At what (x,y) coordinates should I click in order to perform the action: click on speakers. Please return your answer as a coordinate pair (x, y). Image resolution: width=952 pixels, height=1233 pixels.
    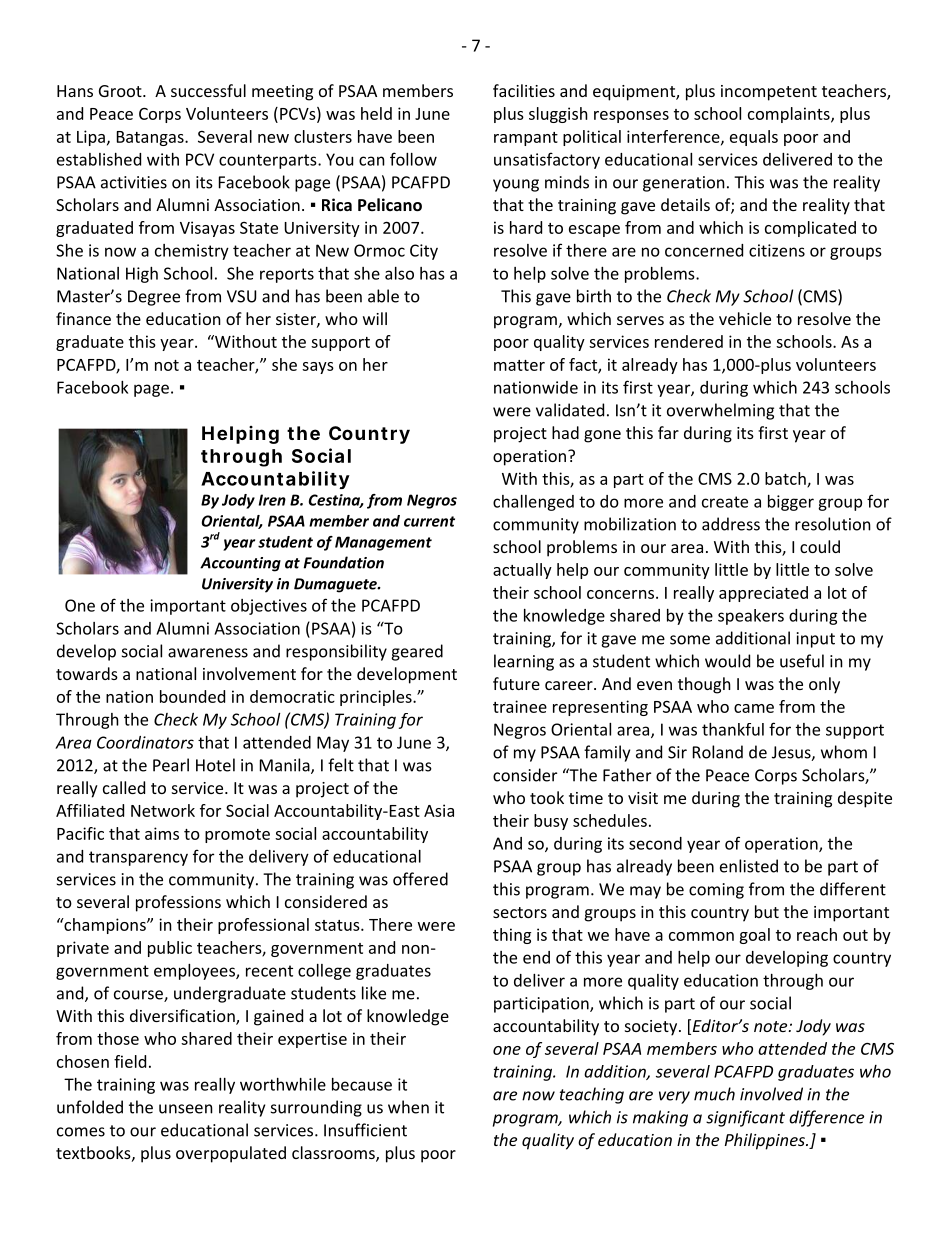
    Looking at the image, I should click on (751, 617).
